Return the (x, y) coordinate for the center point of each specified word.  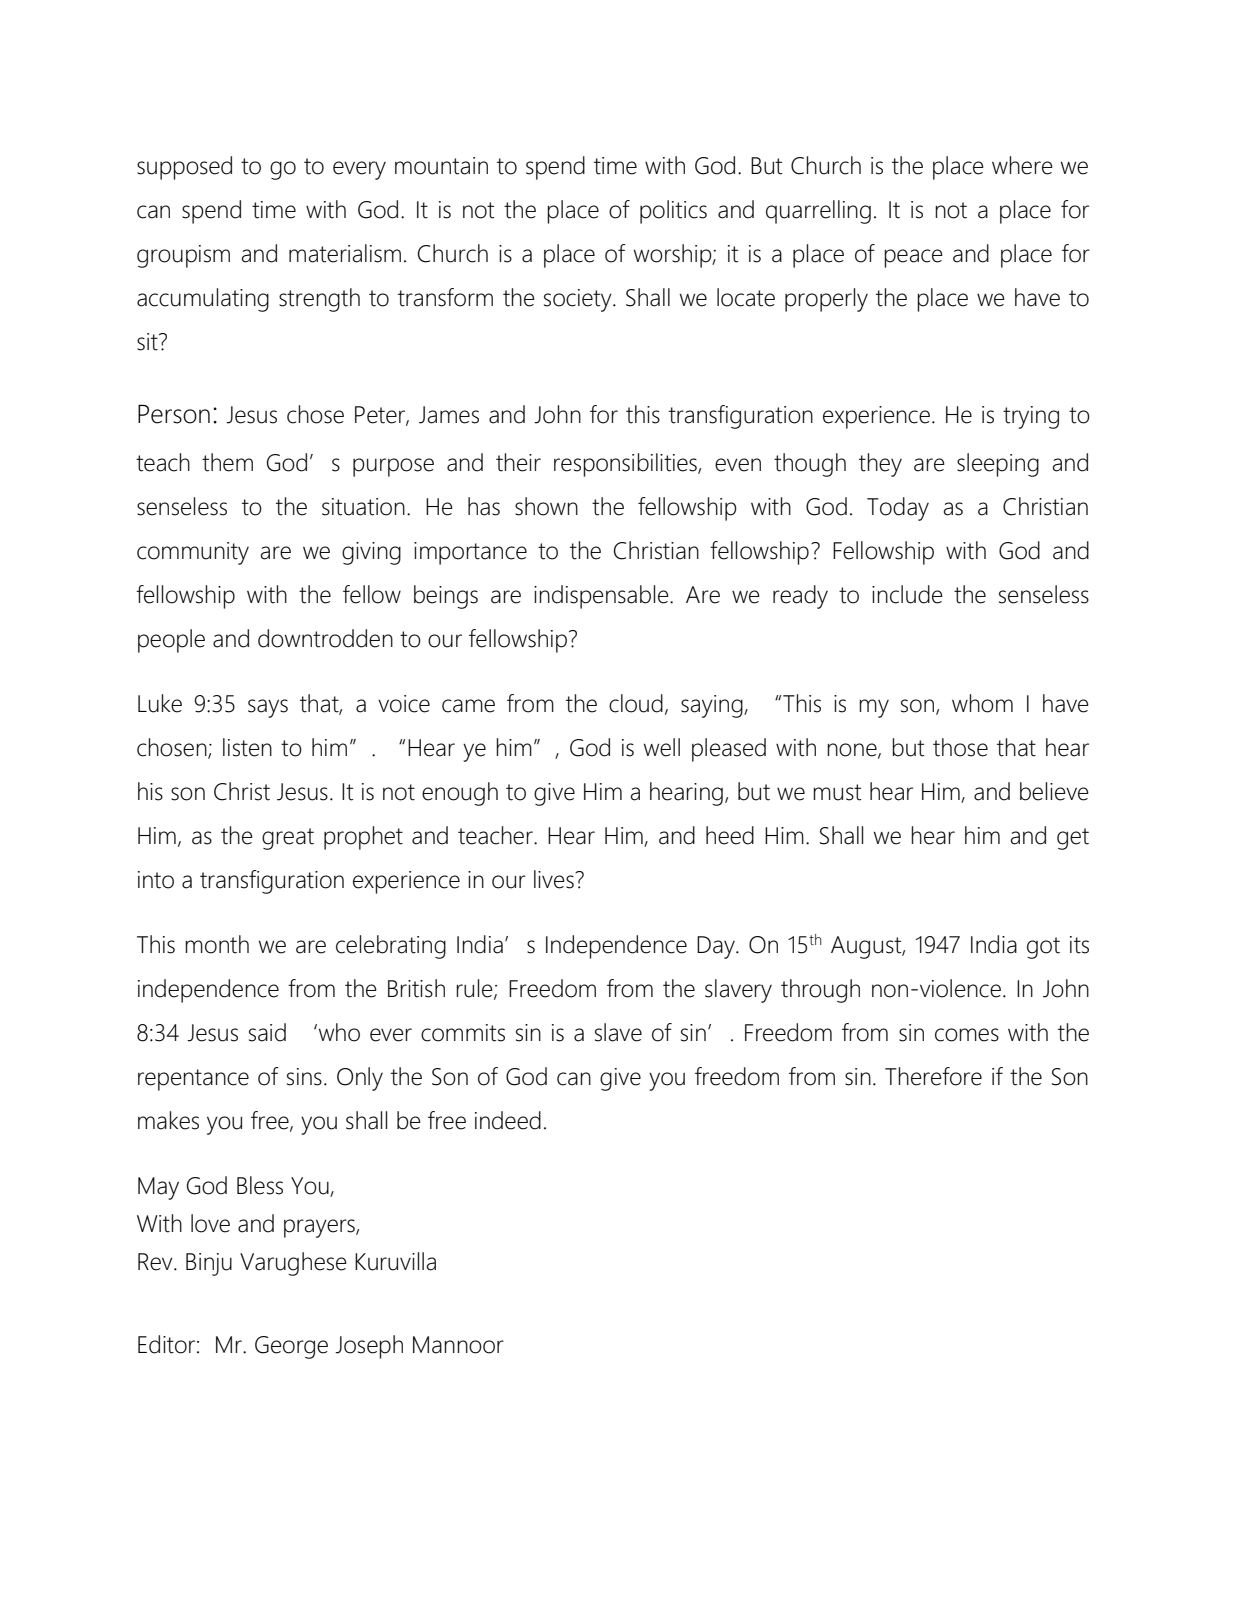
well (662, 747)
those (960, 747)
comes (967, 1035)
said (267, 1032)
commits (463, 1033)
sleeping (998, 465)
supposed (184, 168)
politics (673, 212)
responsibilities (626, 465)
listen (247, 747)
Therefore (933, 1076)
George (291, 1347)
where (1022, 165)
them (227, 462)
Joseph (369, 1347)
